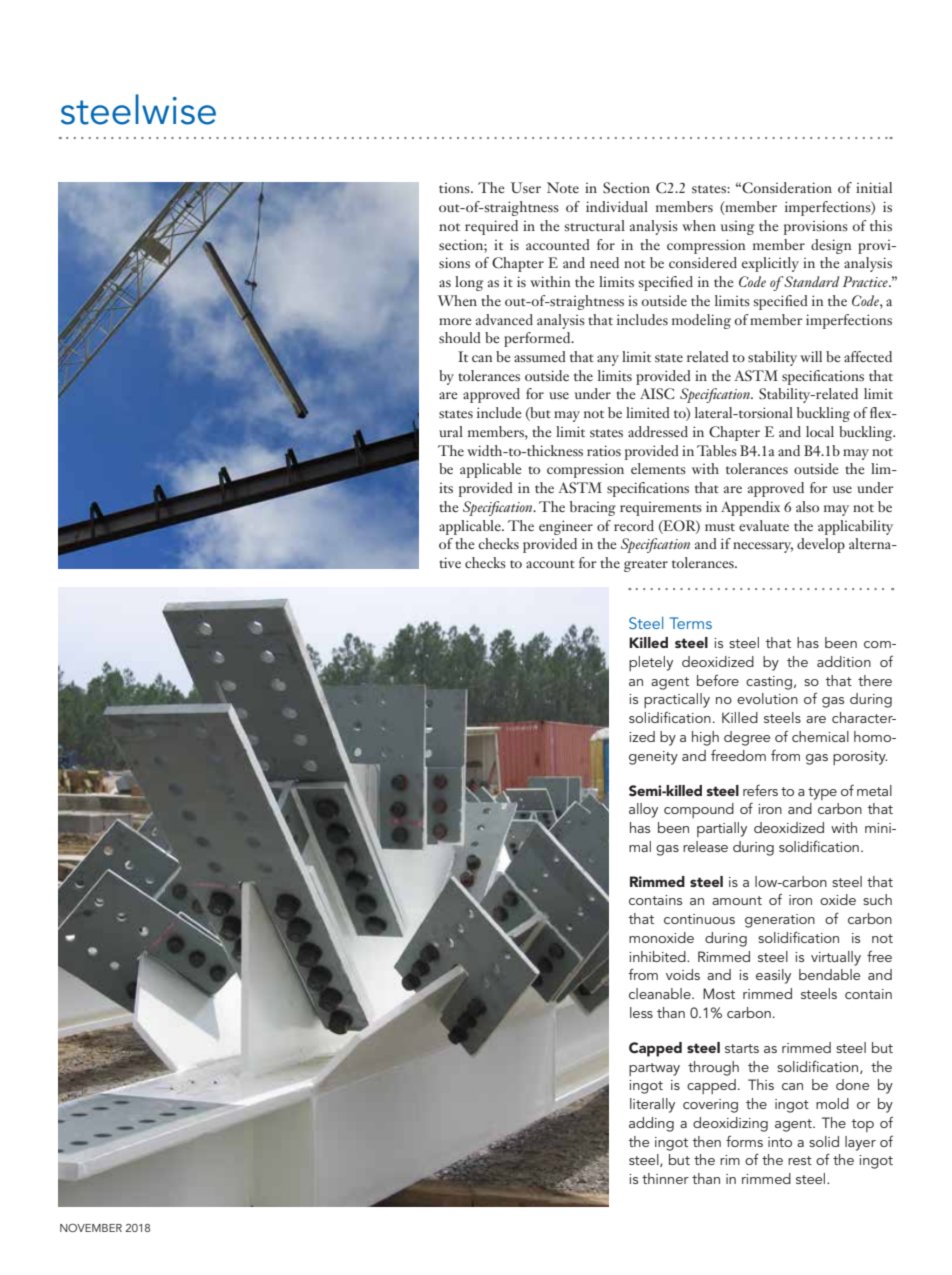 This screenshot has width=952, height=1275. What do you see at coordinates (469, 283) in the screenshot?
I see `long` at bounding box center [469, 283].
